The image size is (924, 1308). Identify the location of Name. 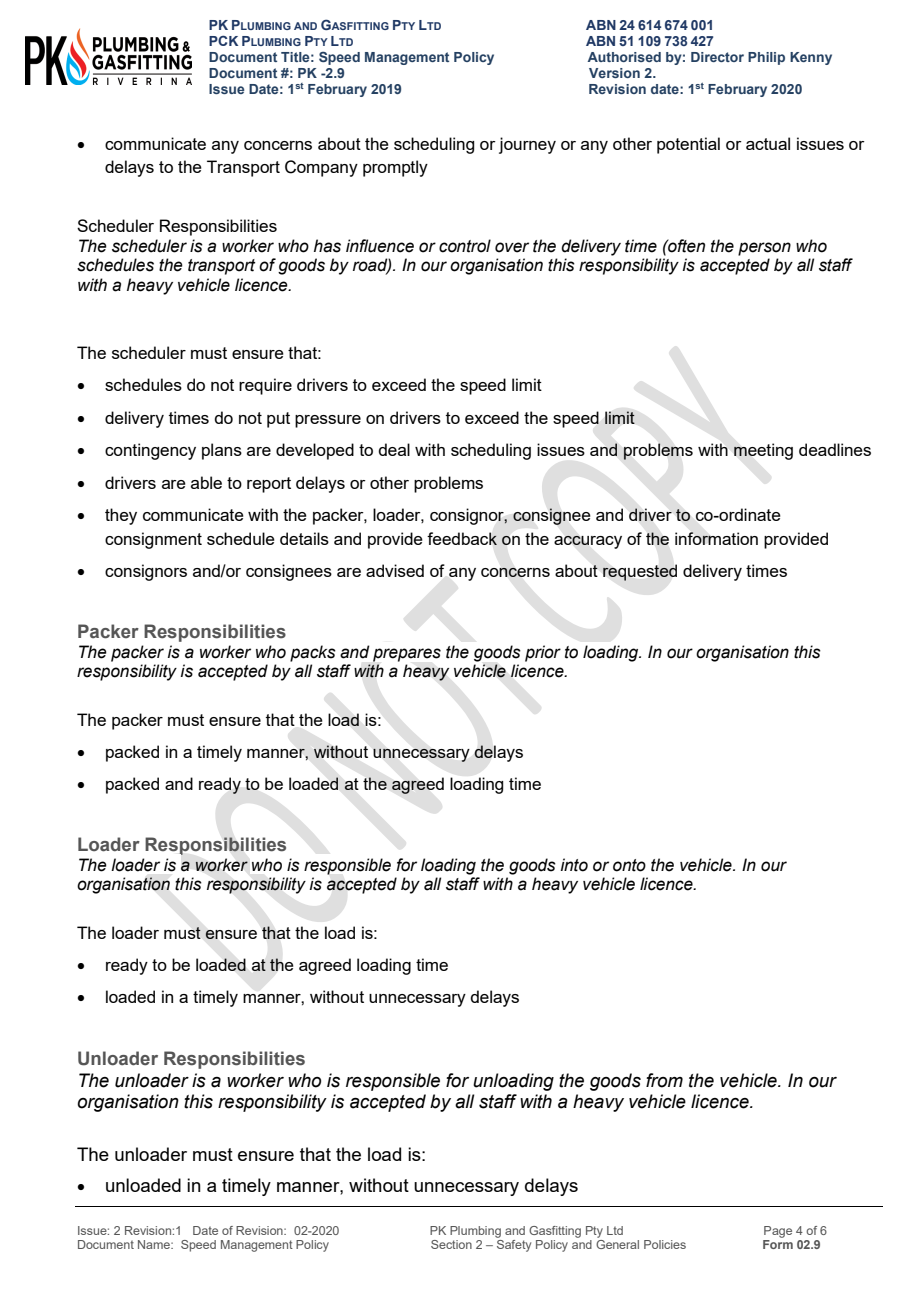
(155, 1244).
